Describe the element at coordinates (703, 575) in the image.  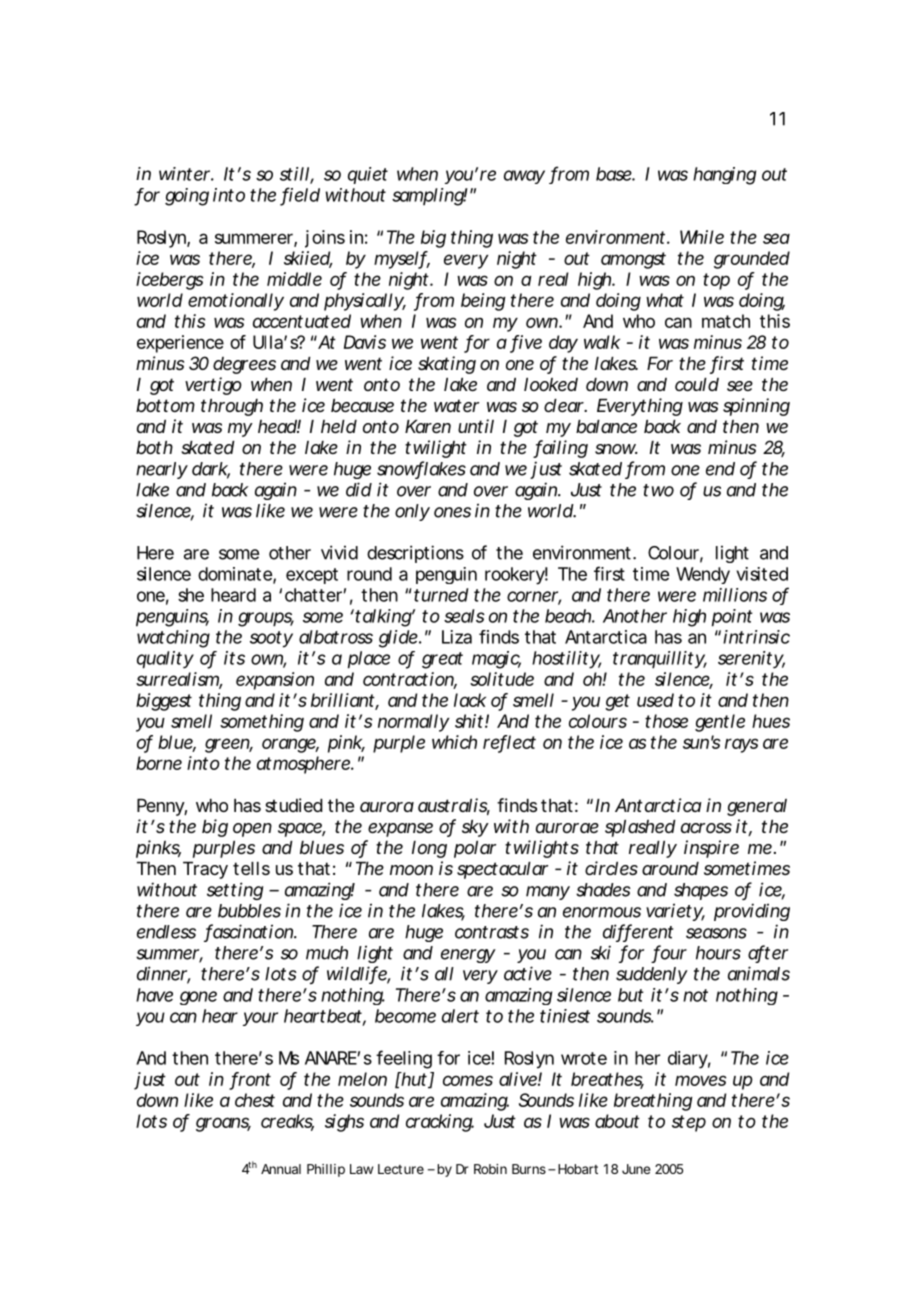
I see `Wendy` at that location.
